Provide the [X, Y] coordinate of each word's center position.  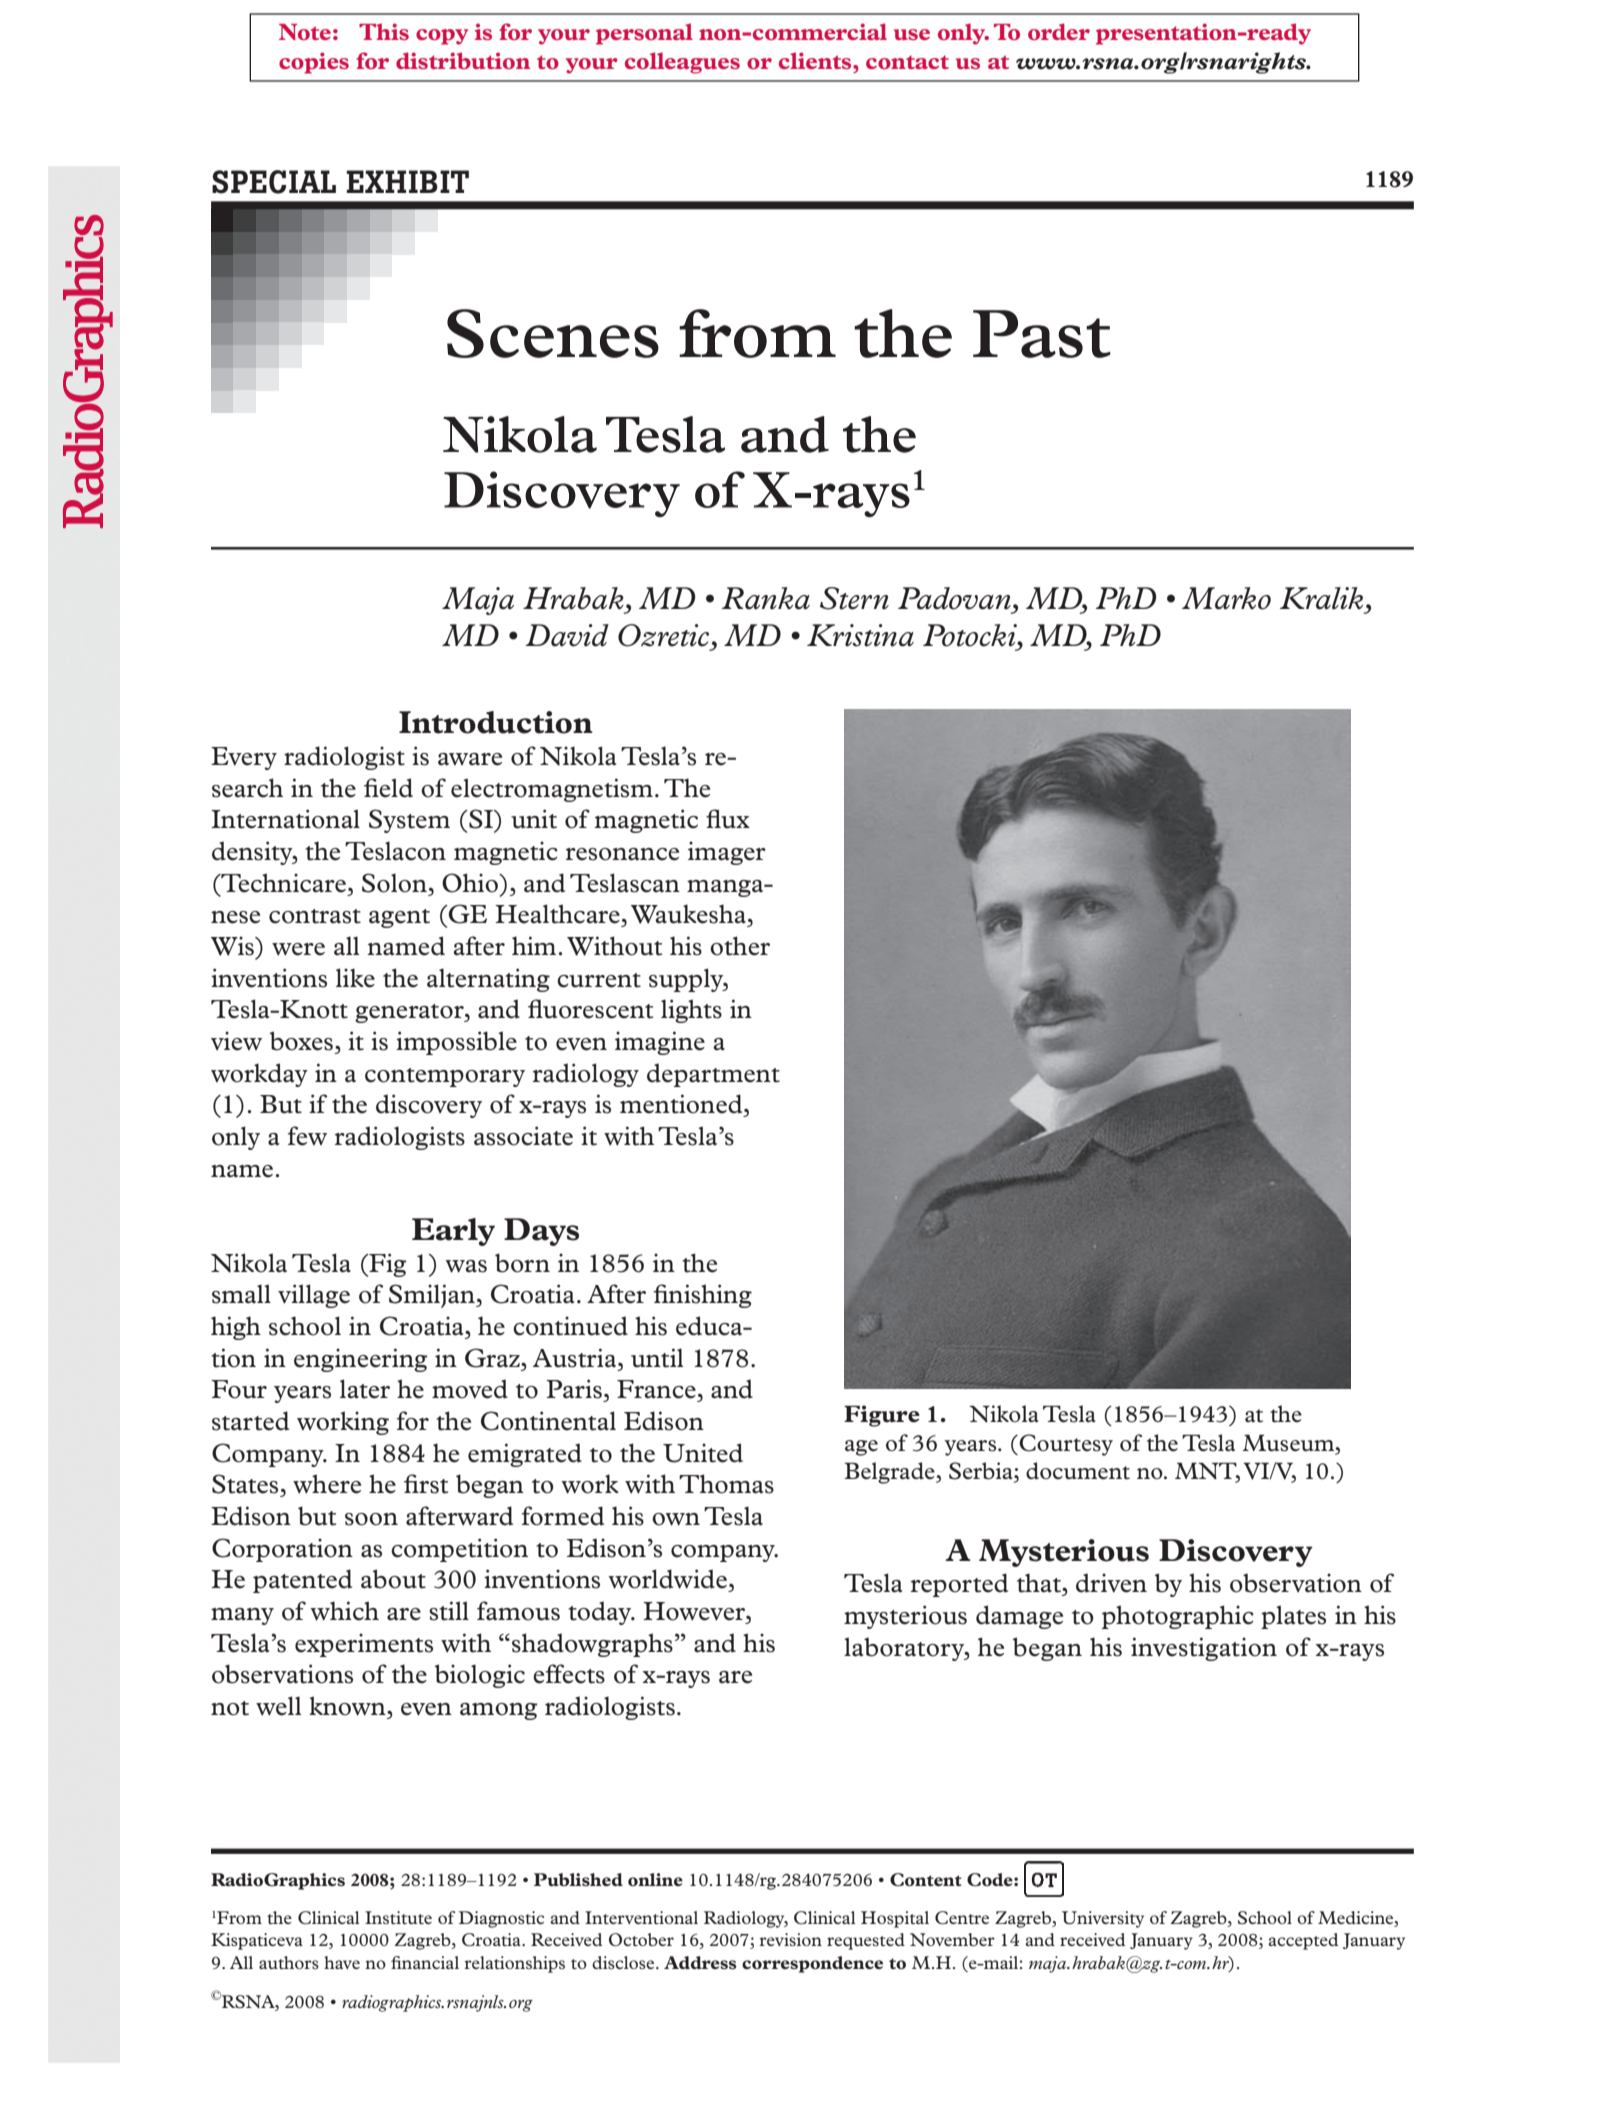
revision [790, 1939]
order [1059, 31]
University [1103, 1919]
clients [816, 60]
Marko [1226, 598]
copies [314, 63]
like [355, 978]
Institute [398, 1917]
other [740, 946]
